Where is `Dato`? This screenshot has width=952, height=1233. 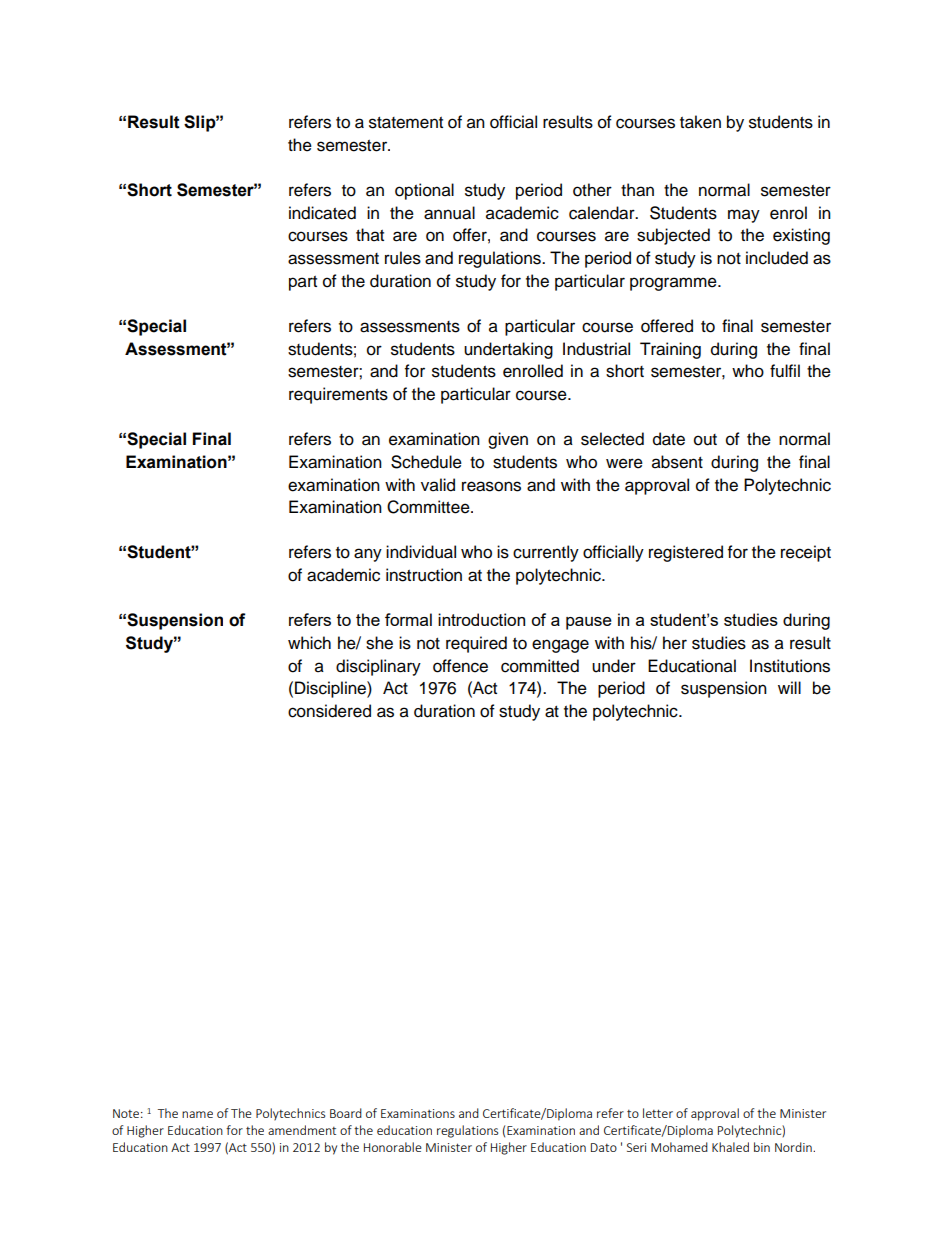 Dato is located at coordinates (604, 1147).
